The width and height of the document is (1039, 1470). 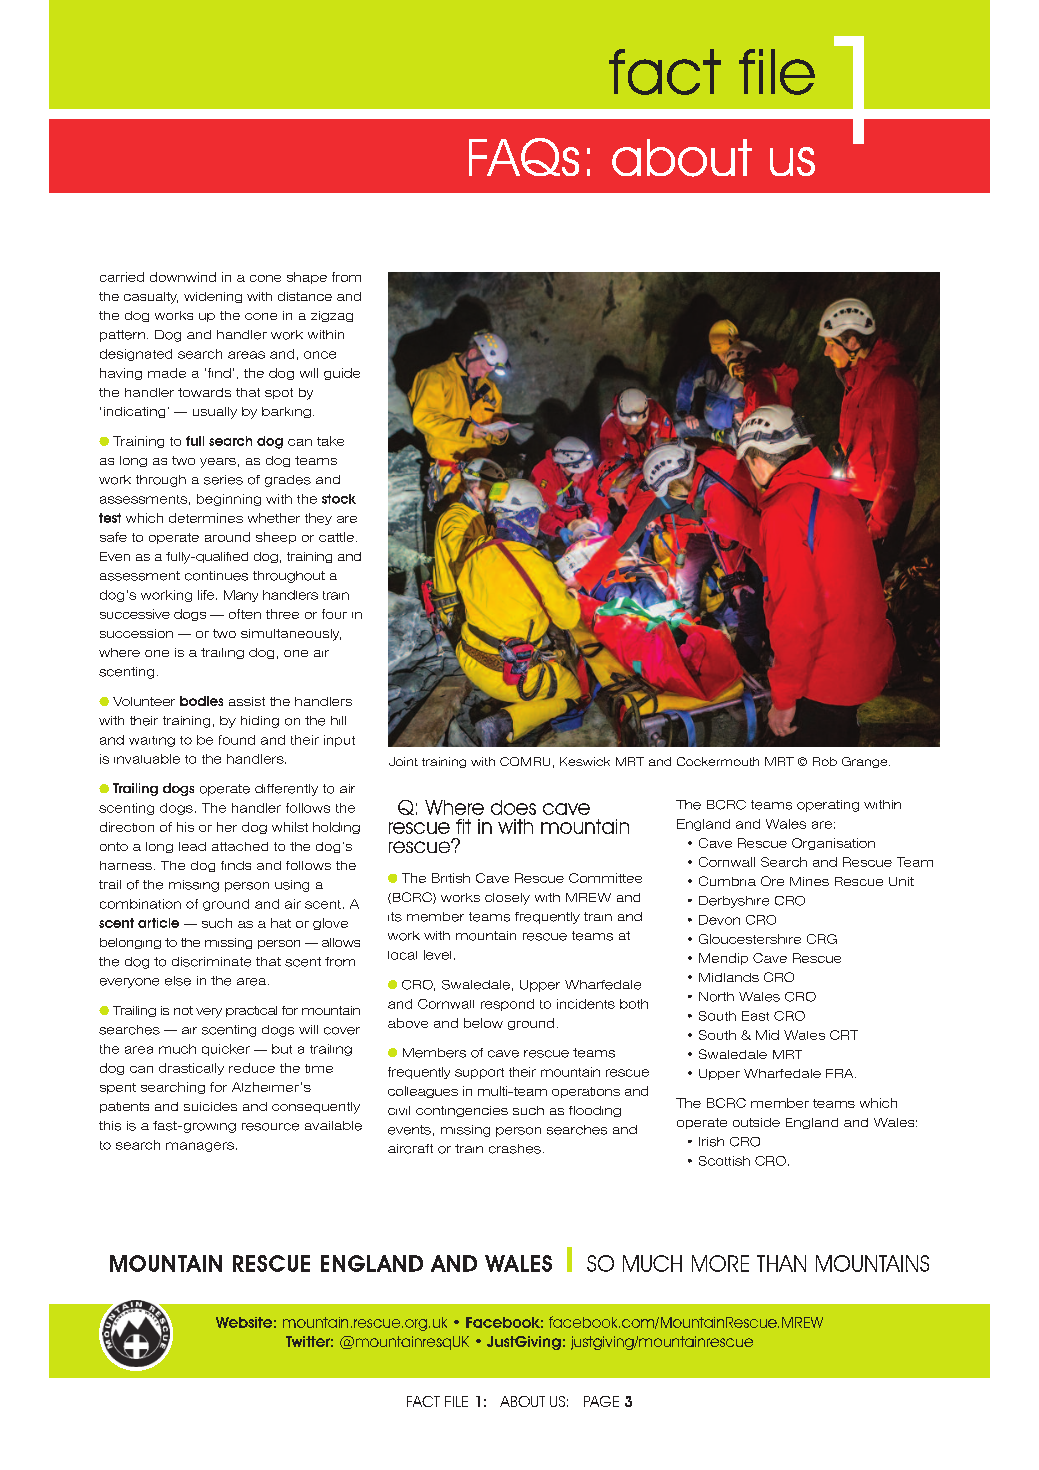 What do you see at coordinates (192, 846) in the document?
I see `lead` at bounding box center [192, 846].
